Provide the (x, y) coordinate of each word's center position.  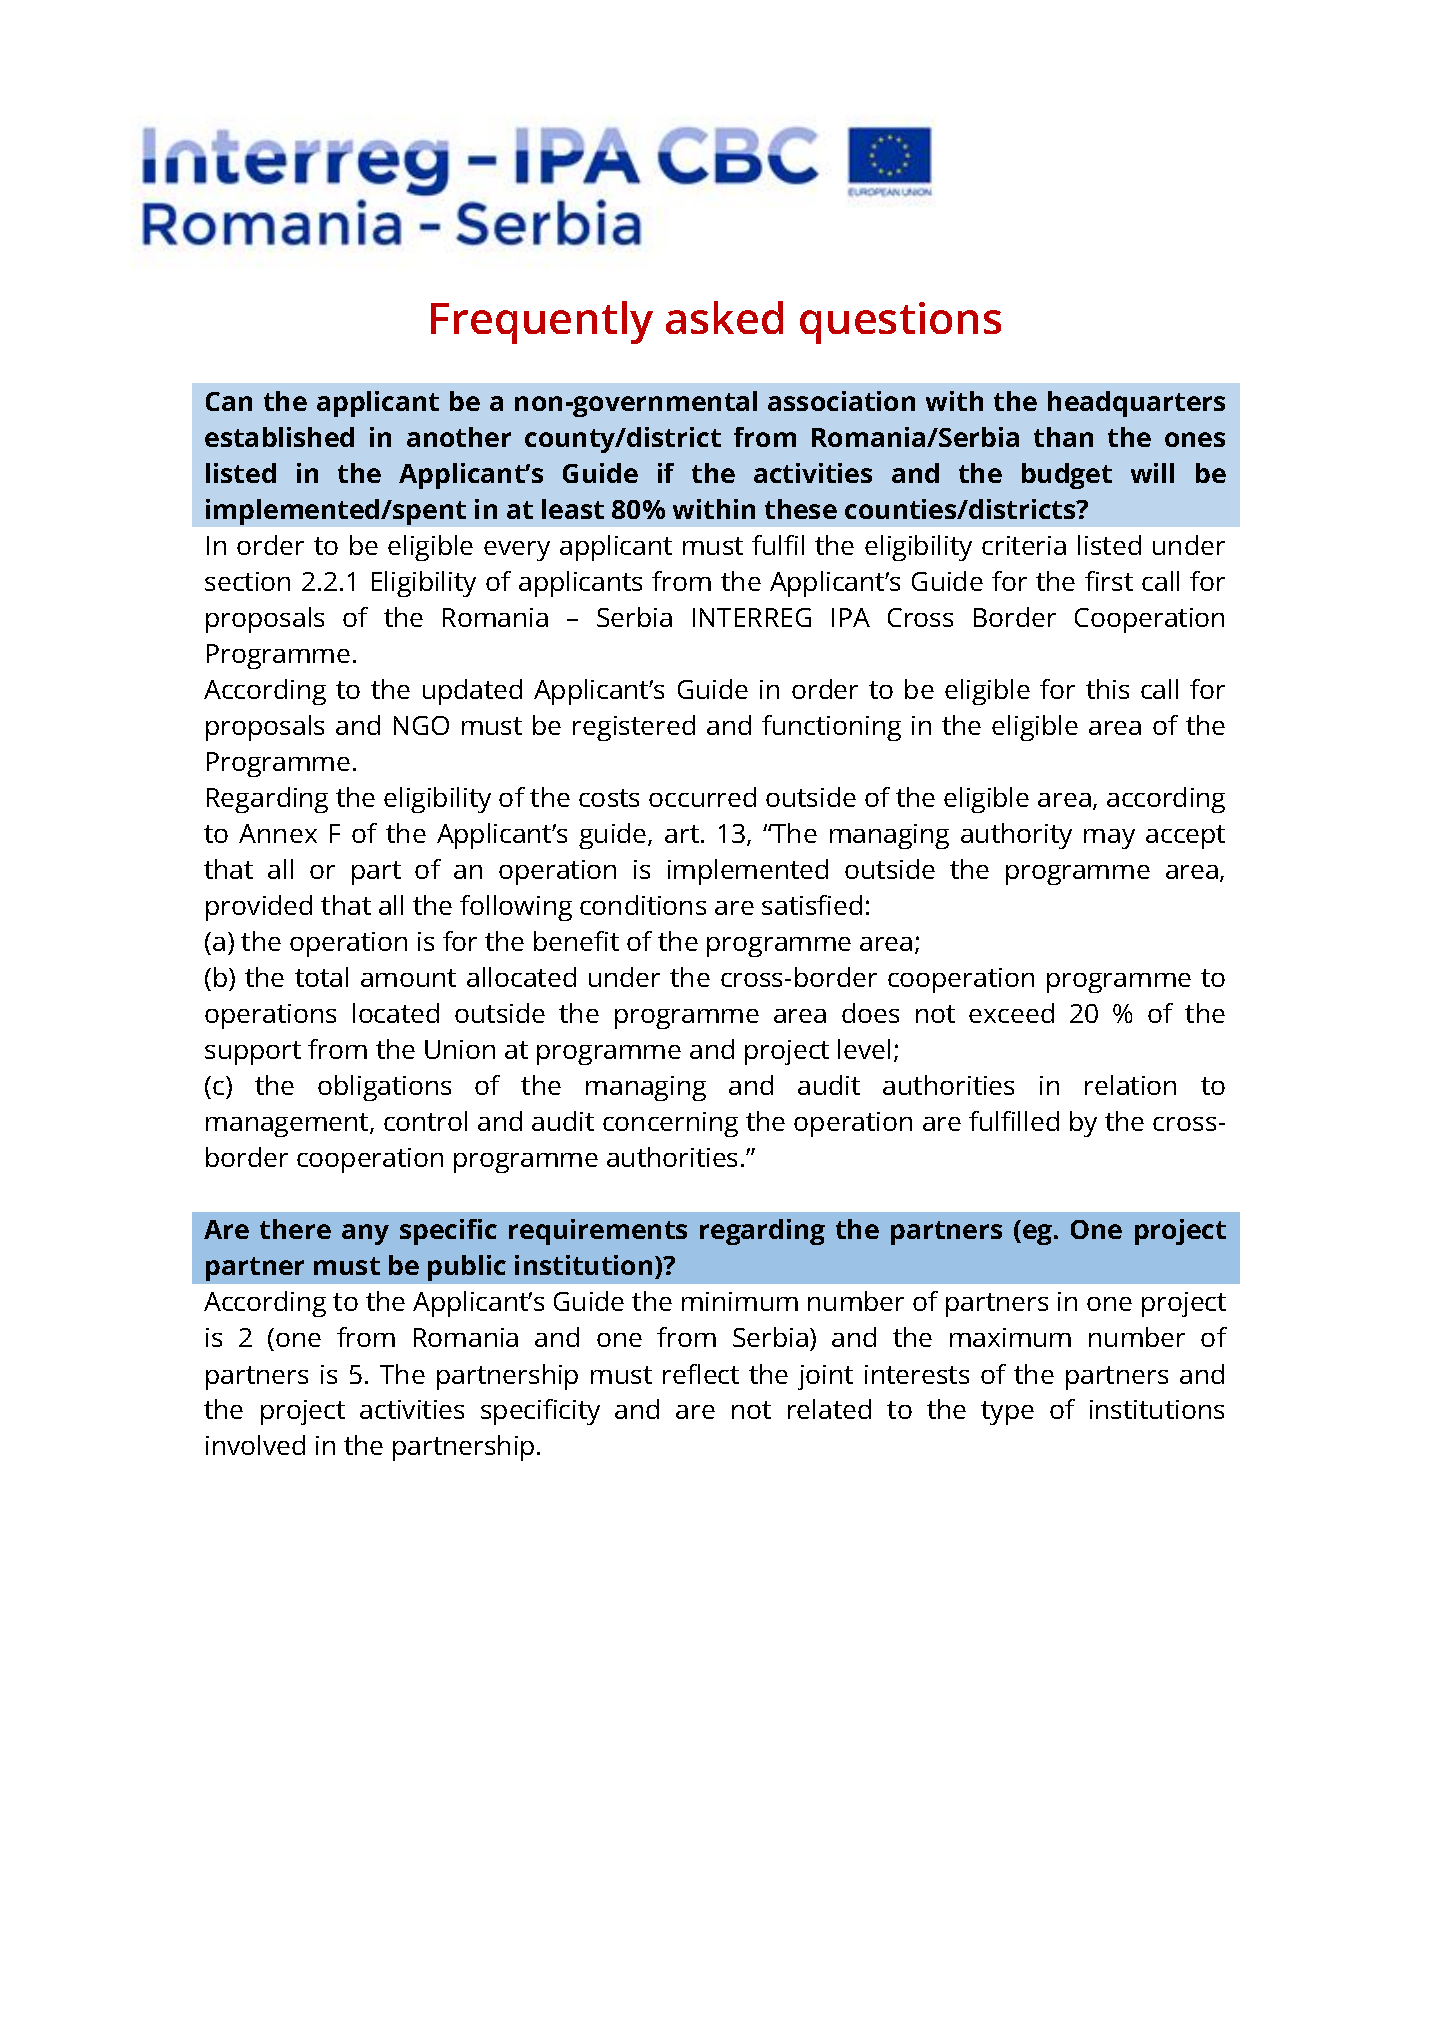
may (1109, 839)
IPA (851, 617)
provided (259, 908)
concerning (670, 1124)
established (279, 437)
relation (1130, 1085)
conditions (643, 905)
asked (724, 317)
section (247, 581)
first (1109, 581)
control (425, 1121)
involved (255, 1445)
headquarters (1136, 404)
